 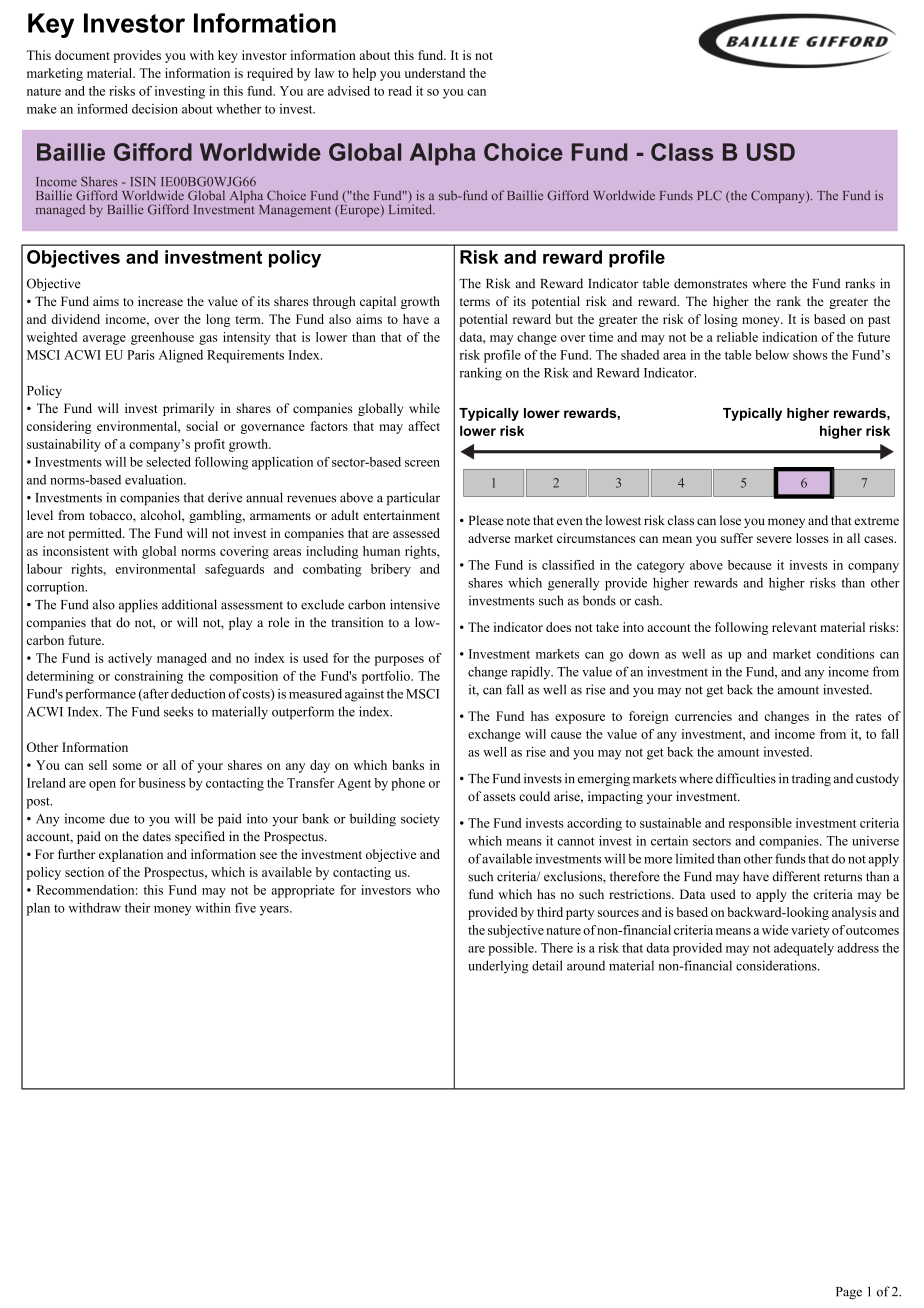 I want to click on considerations, so click(x=777, y=965).
